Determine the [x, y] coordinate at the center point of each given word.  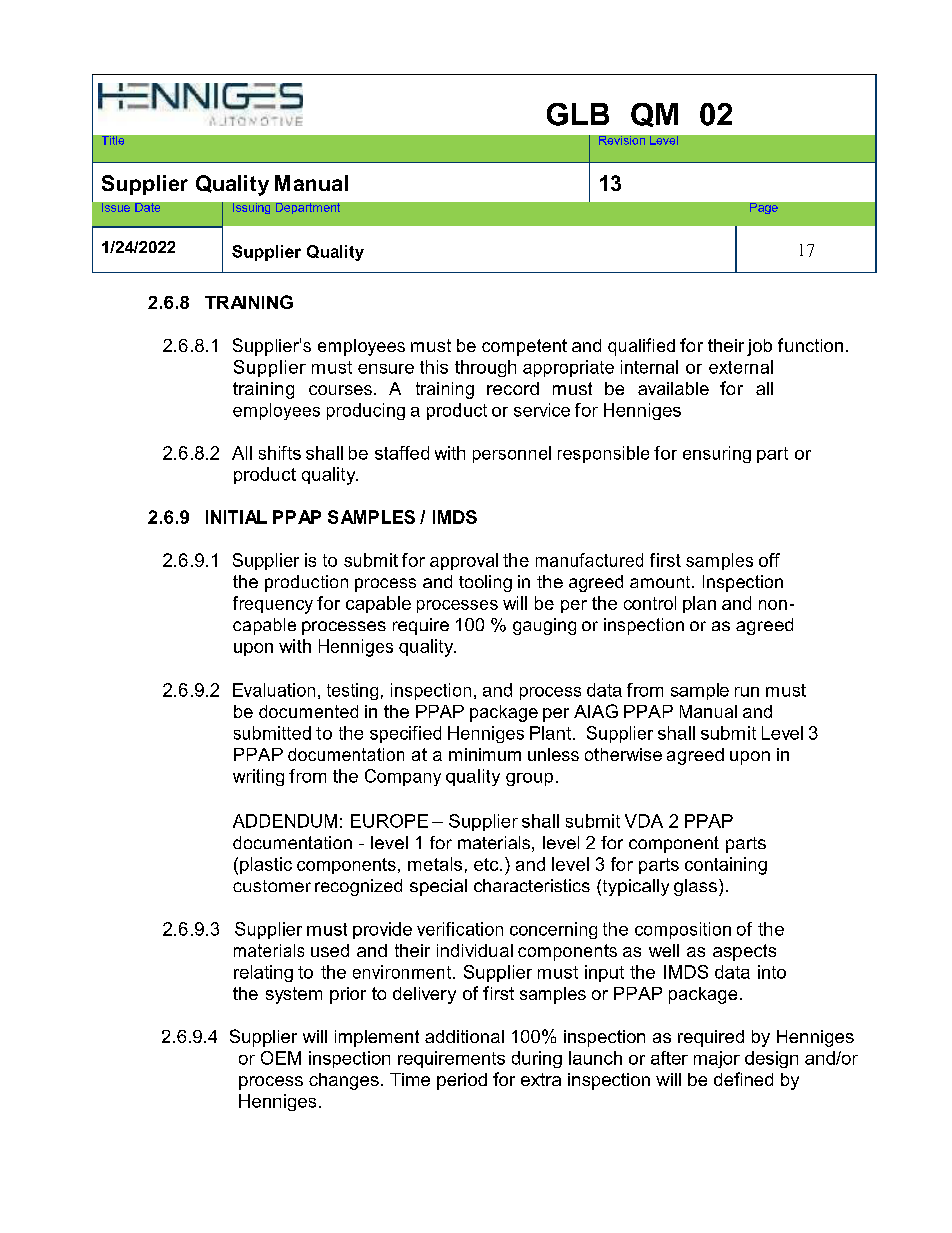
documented [308, 711]
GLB [578, 114]
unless [553, 754]
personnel [512, 454]
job [759, 347]
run [747, 692]
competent [524, 347]
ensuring [717, 454]
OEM [281, 1058]
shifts [280, 453]
